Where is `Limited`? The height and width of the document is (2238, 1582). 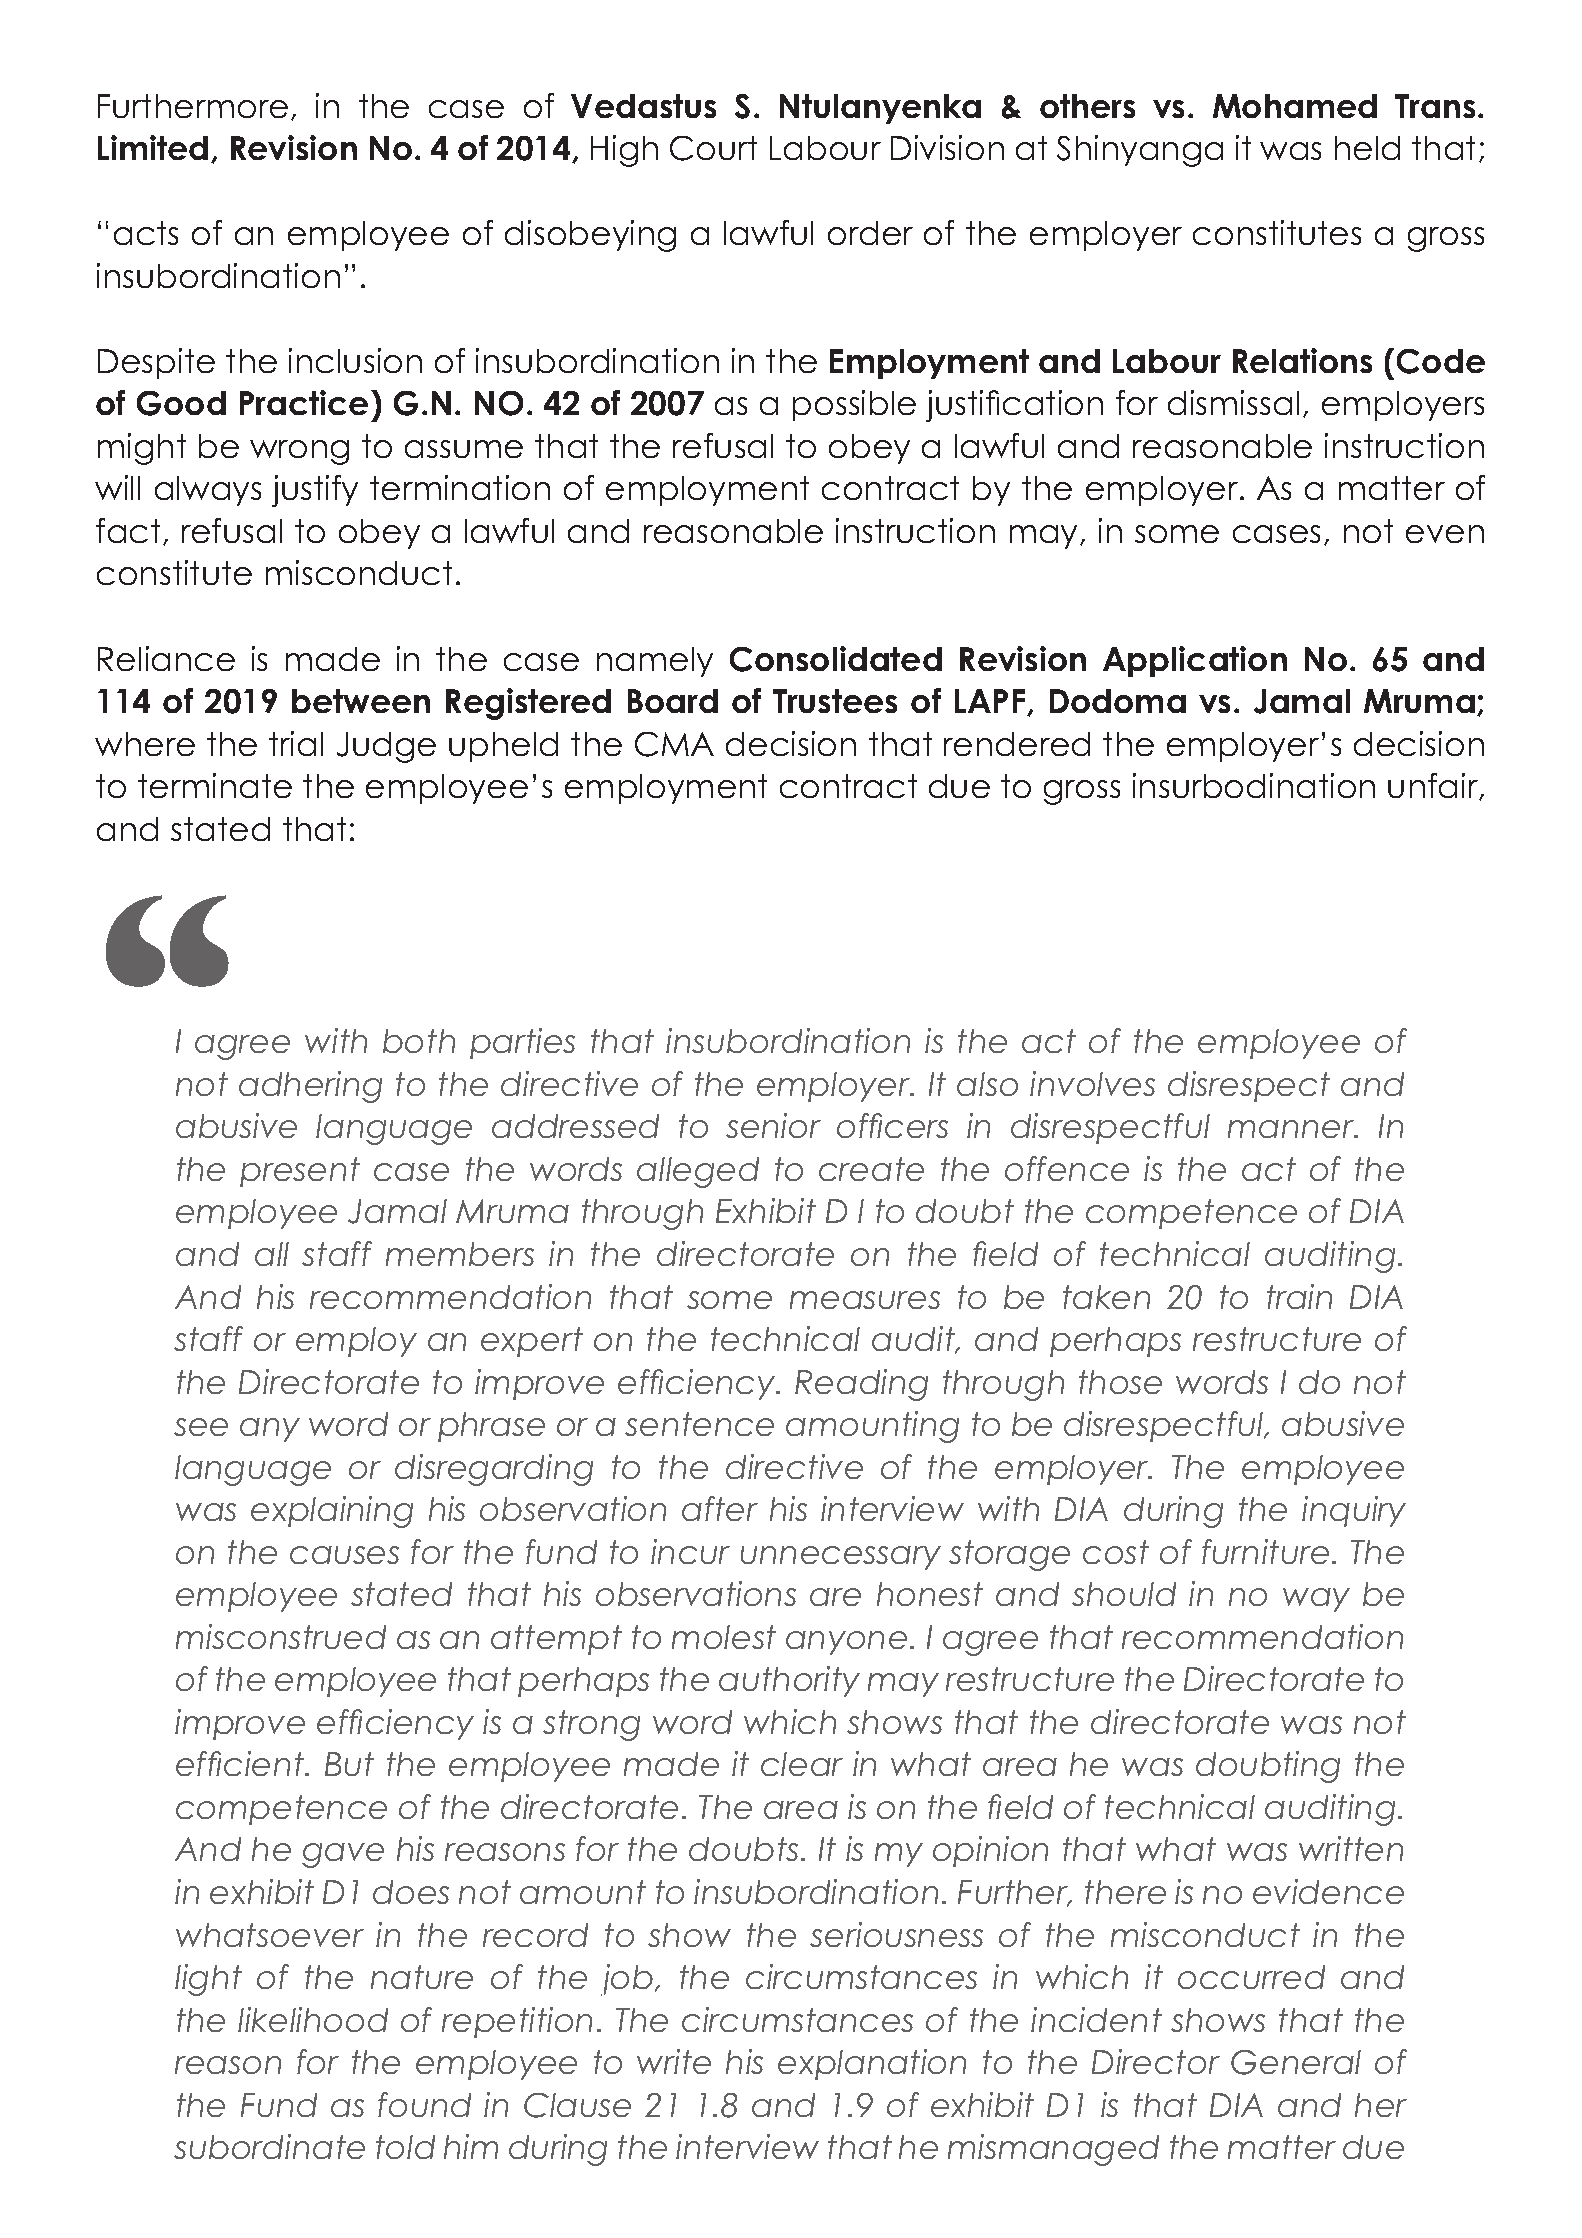
Limited is located at coordinates (153, 147).
